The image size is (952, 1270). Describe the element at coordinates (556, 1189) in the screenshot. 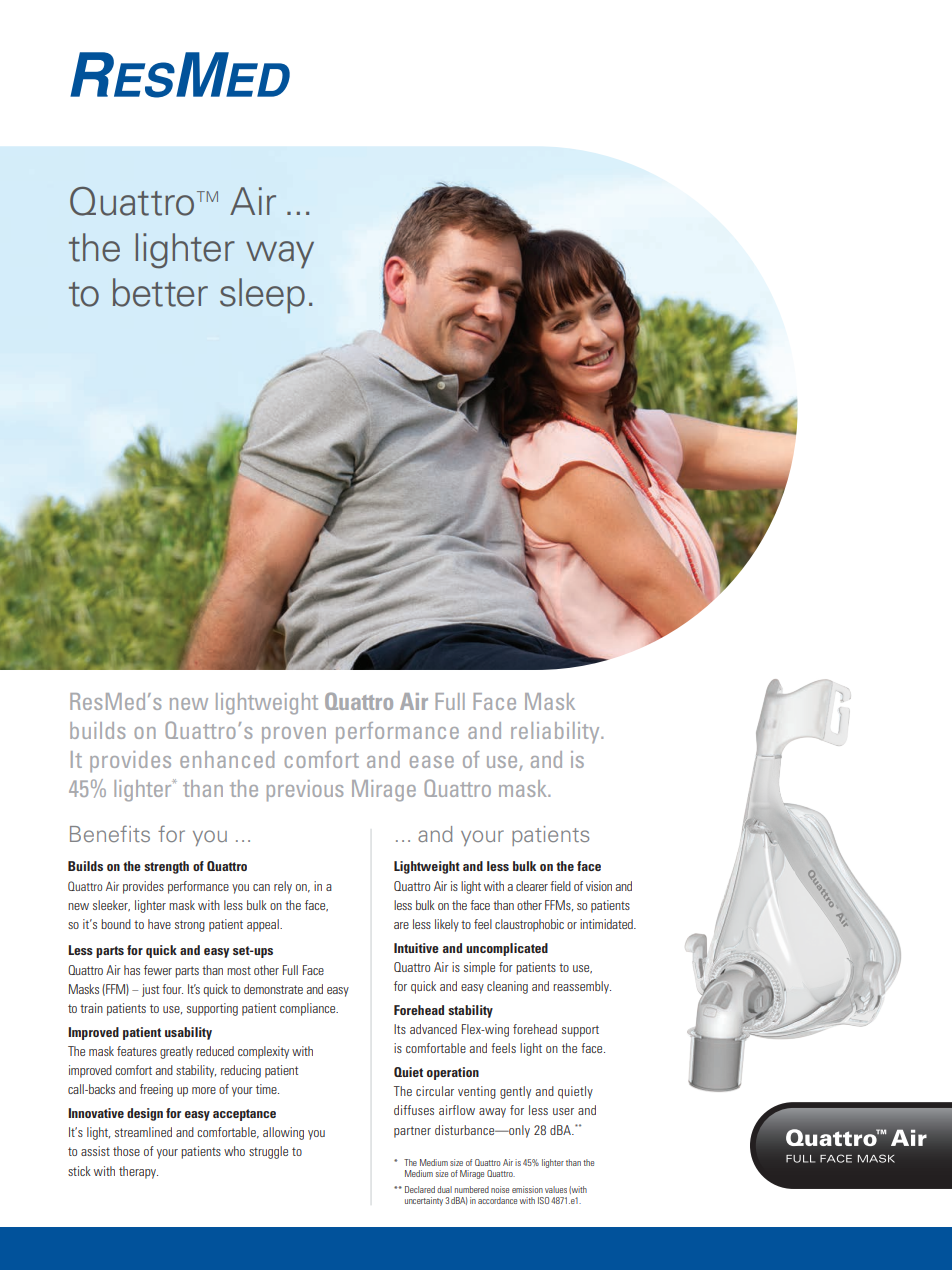

I see `values` at that location.
